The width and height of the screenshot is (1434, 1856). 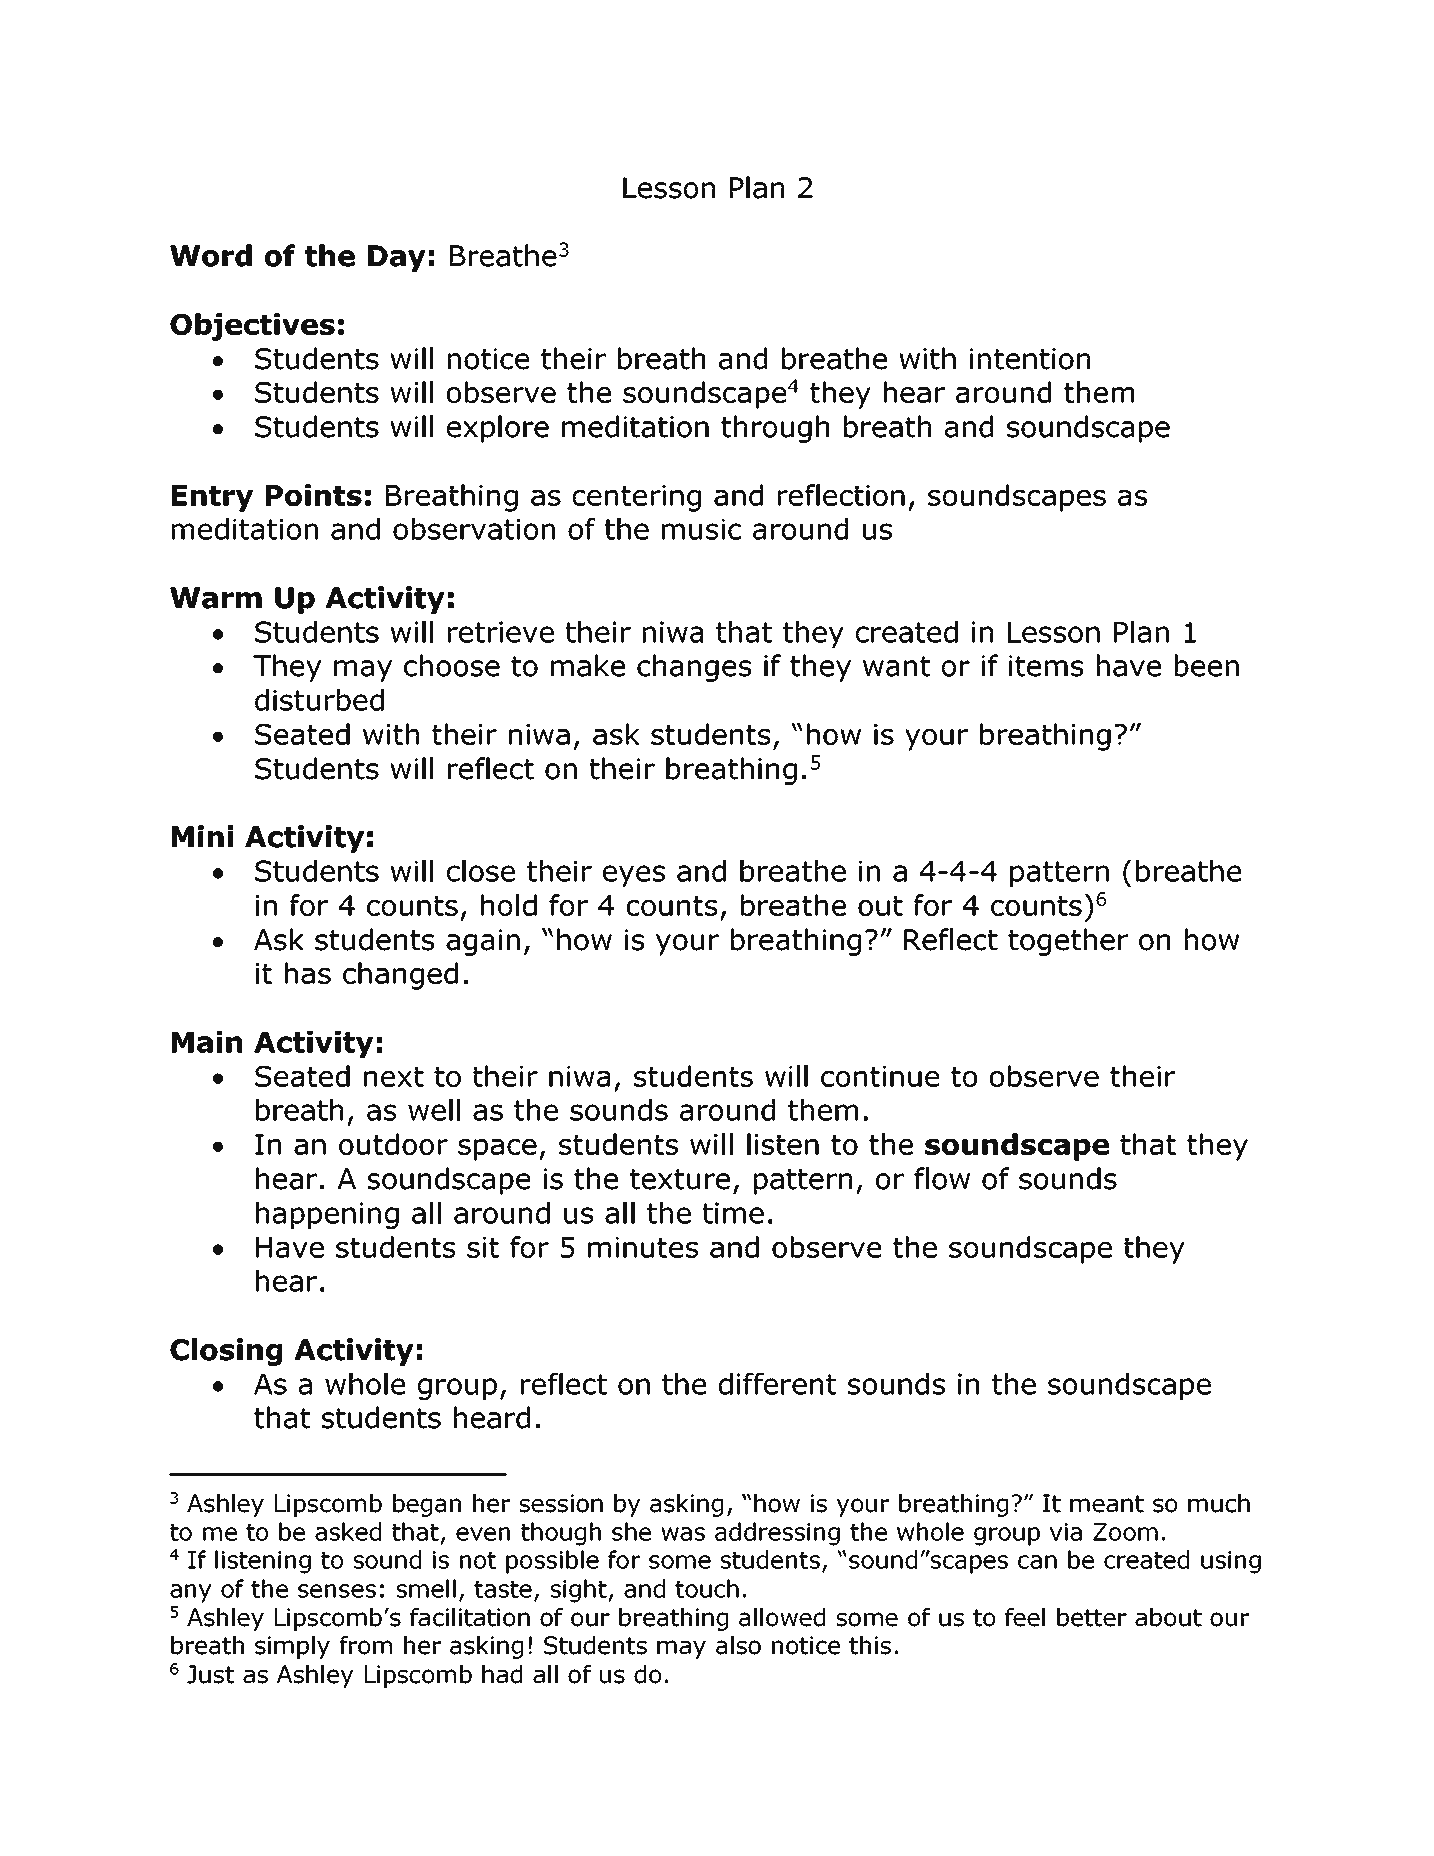 I want to click on minutes, so click(x=643, y=1247).
